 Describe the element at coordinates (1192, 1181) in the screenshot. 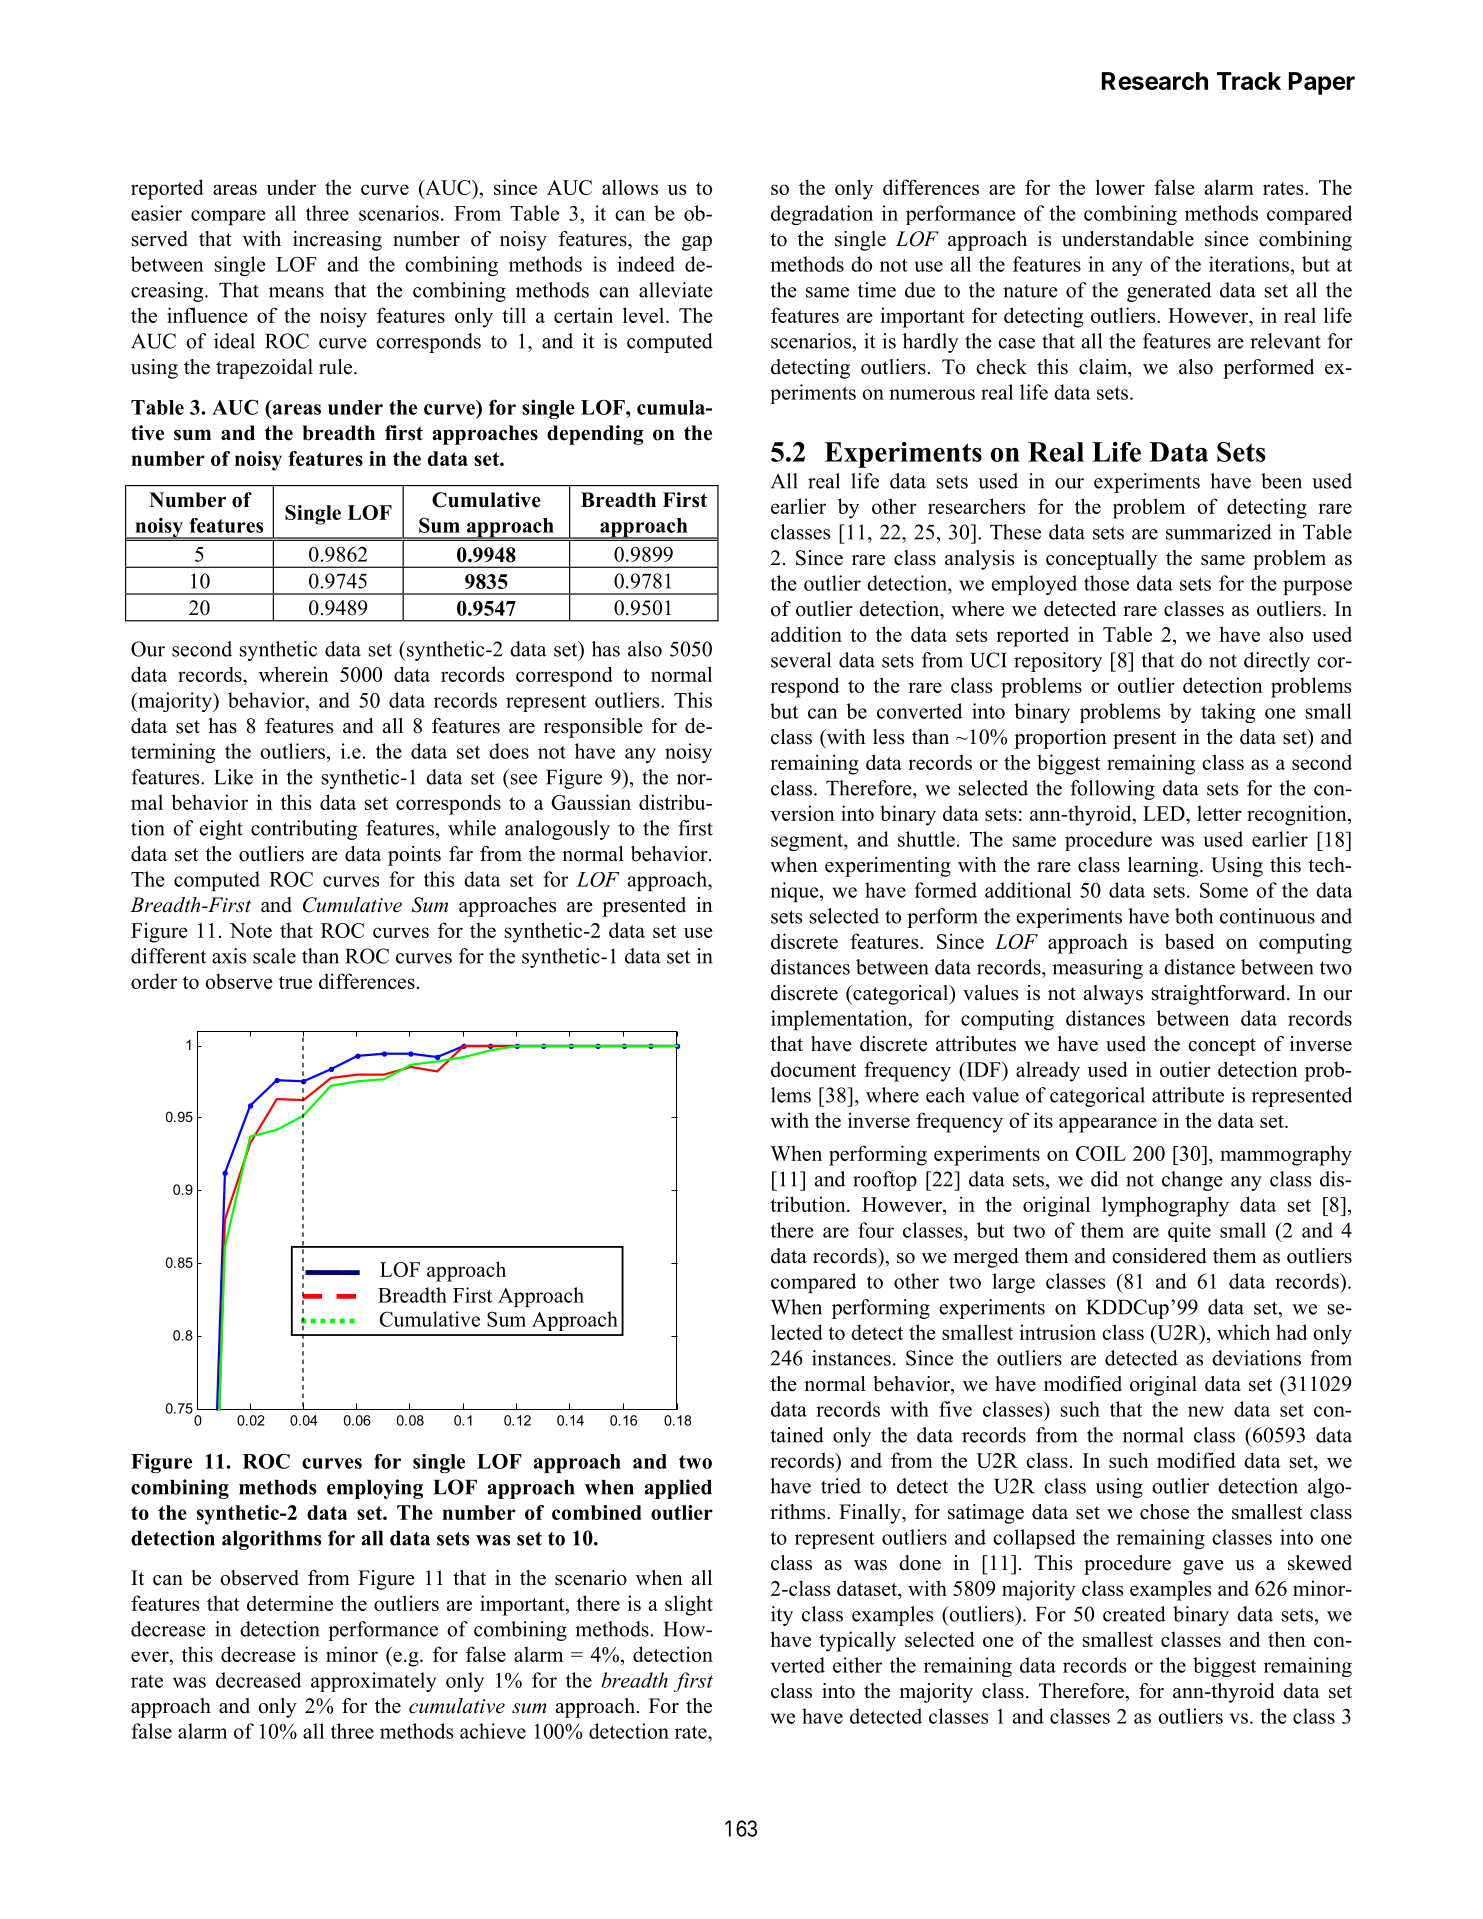

I see `change` at that location.
